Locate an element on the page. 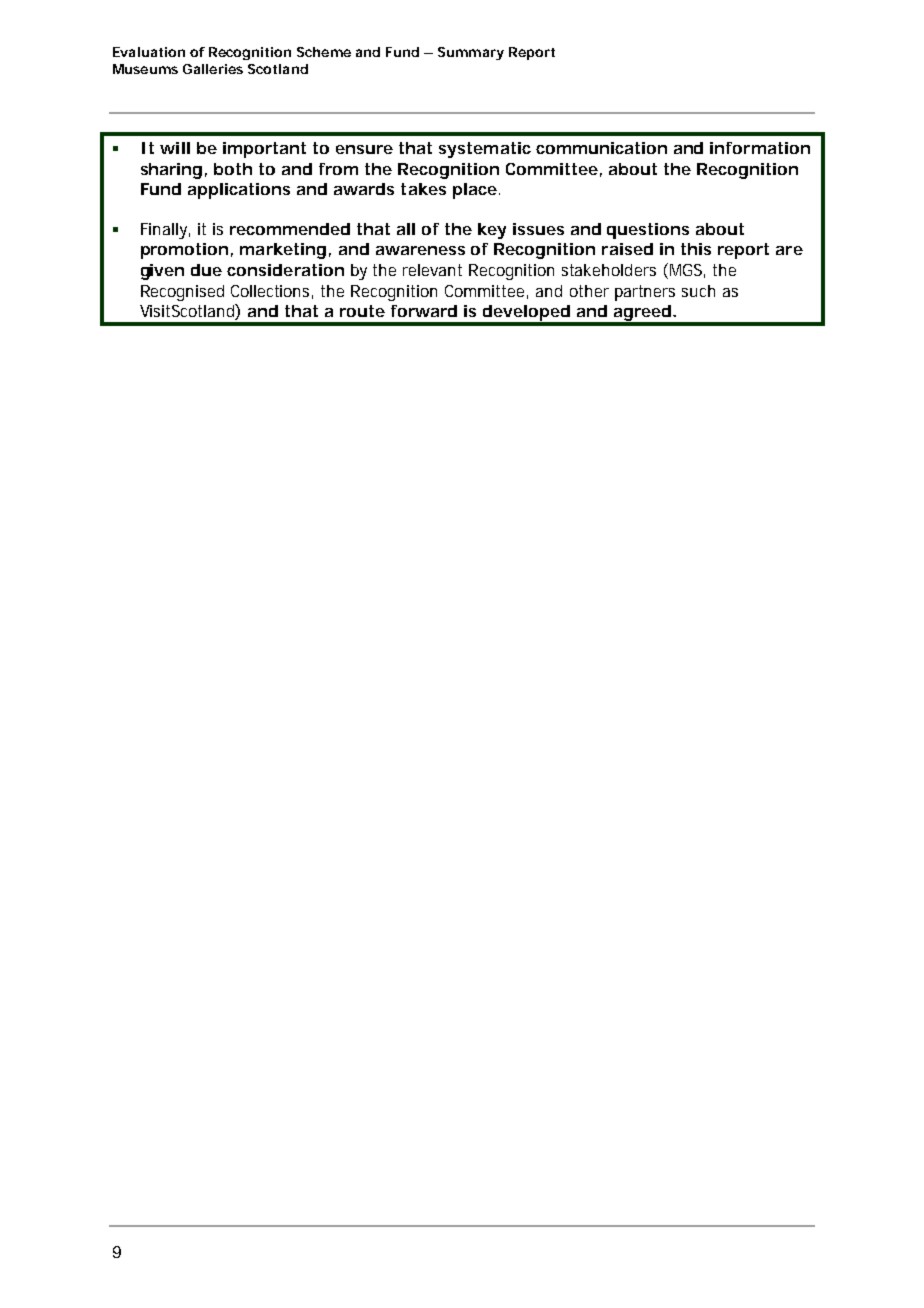 Image resolution: width=924 pixels, height=1308 pixels. partners is located at coordinates (645, 293).
